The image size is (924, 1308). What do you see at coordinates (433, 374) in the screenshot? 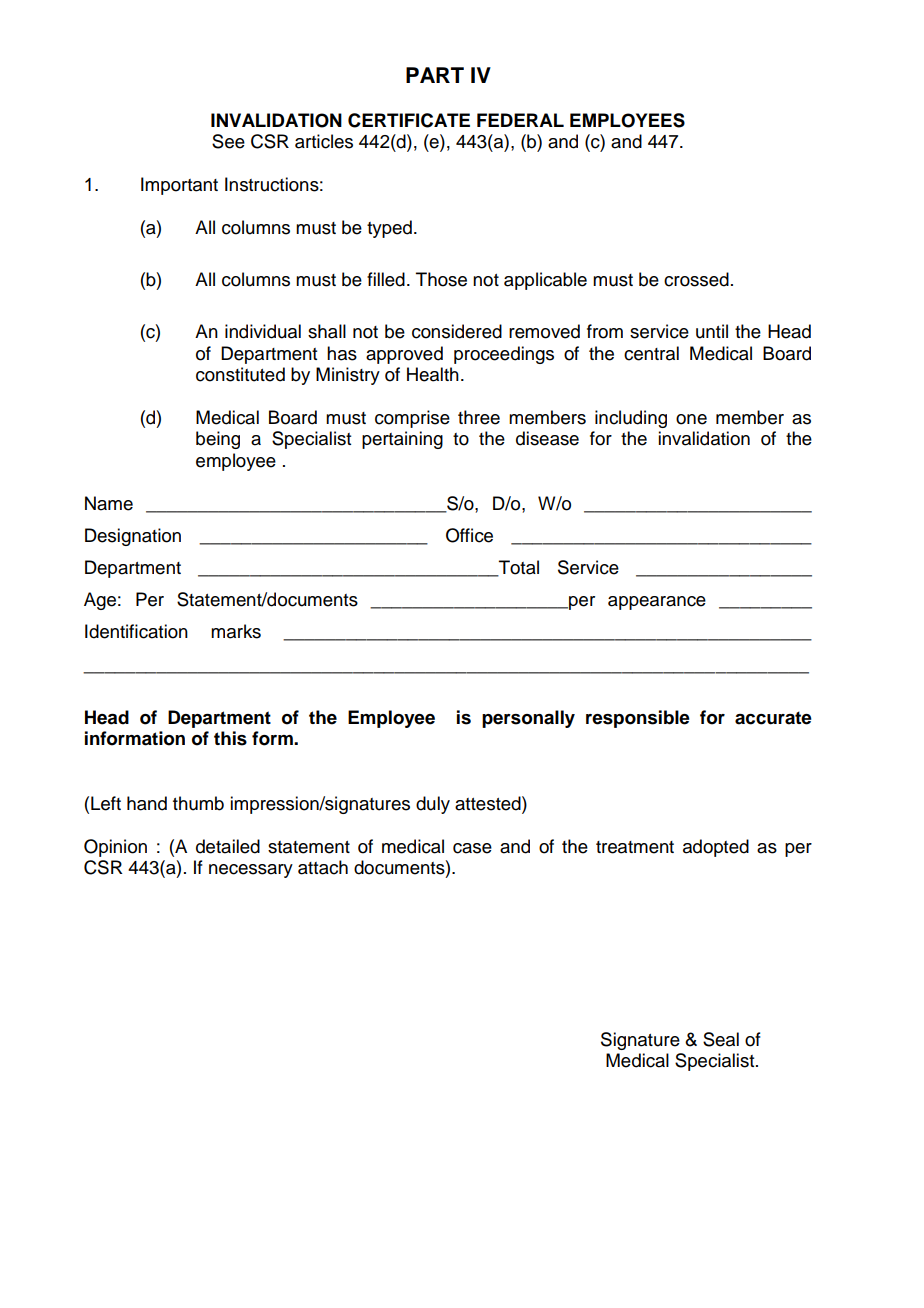
I see `Health` at bounding box center [433, 374].
